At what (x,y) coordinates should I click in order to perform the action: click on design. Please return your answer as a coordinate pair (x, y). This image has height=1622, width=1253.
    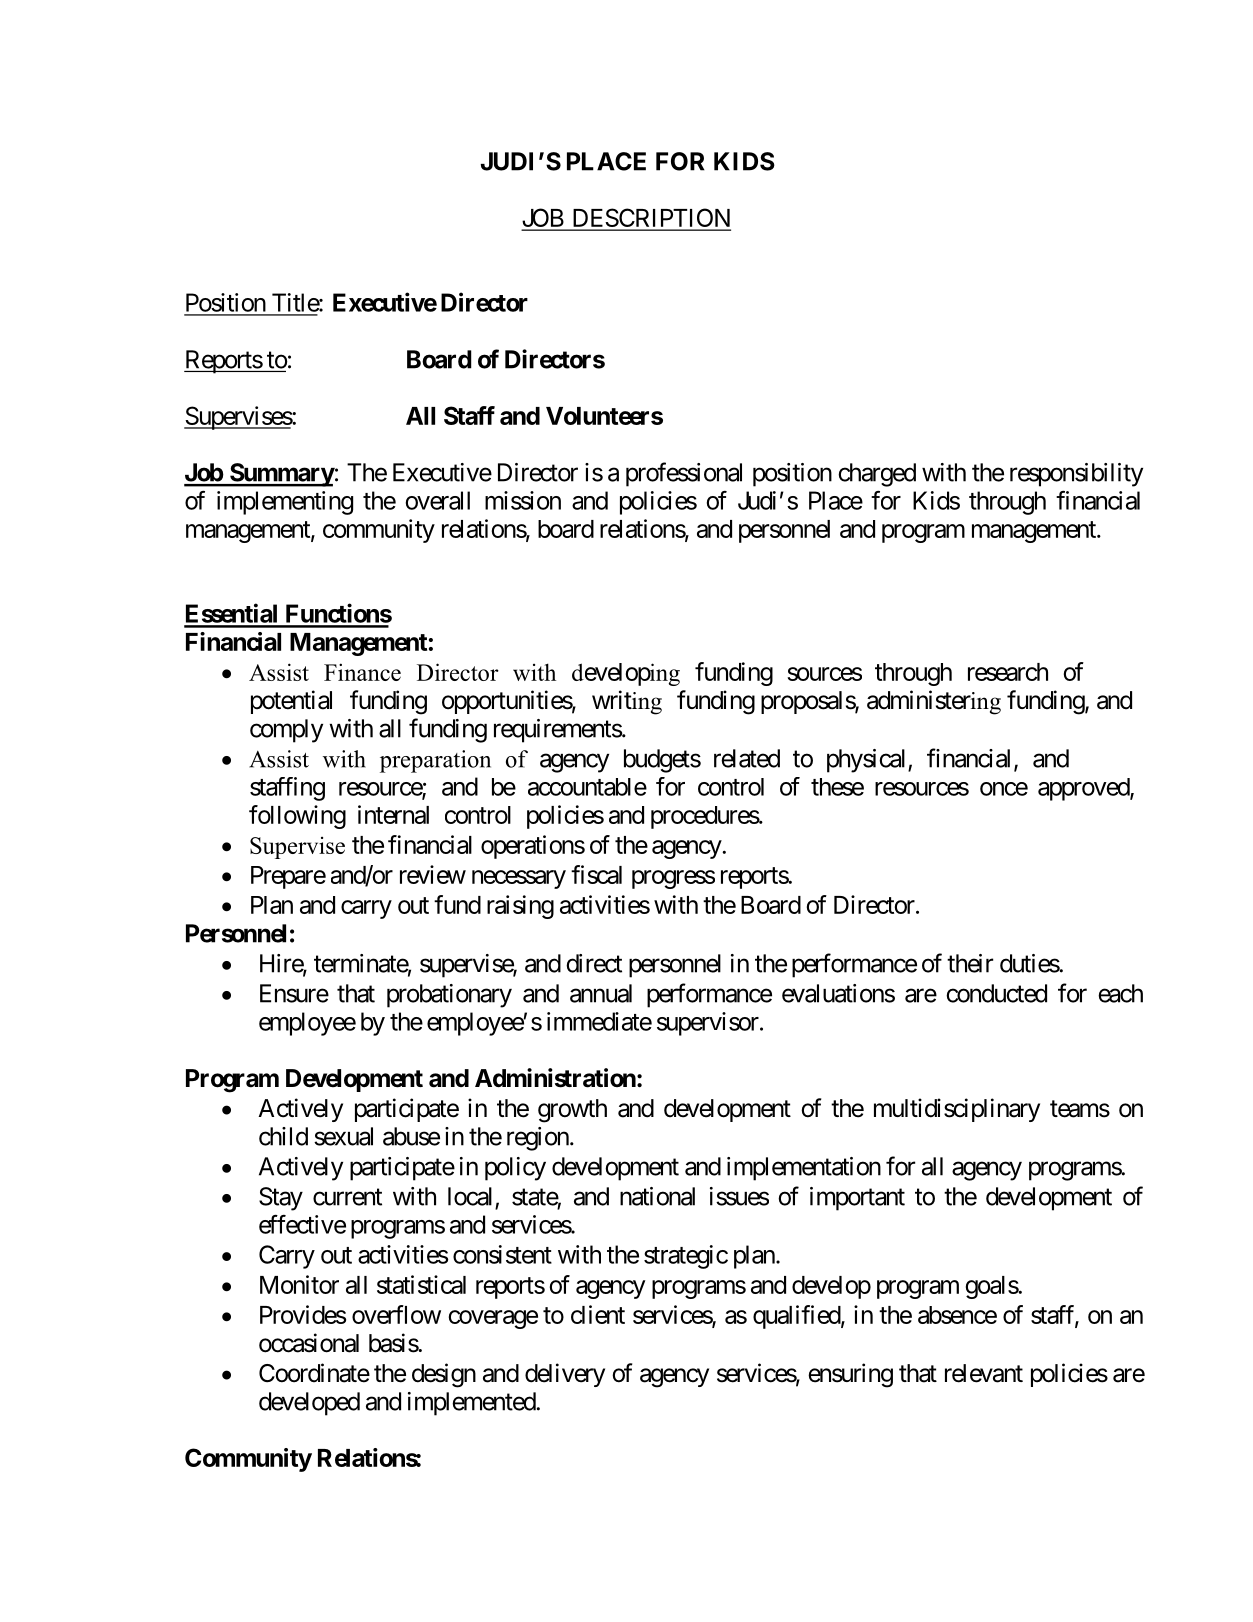
    Looking at the image, I should click on (444, 1375).
